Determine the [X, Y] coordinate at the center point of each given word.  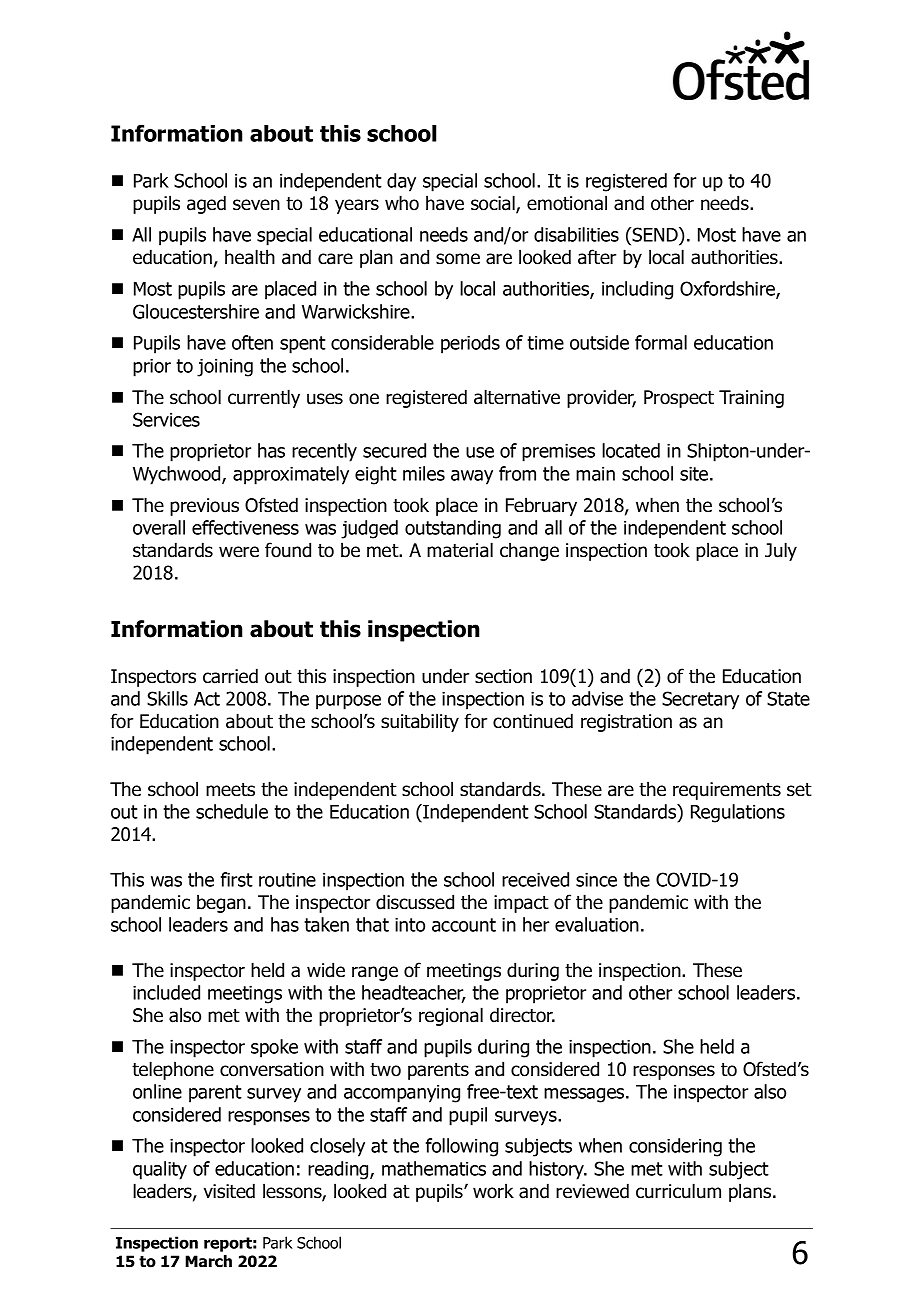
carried [230, 676]
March [208, 1261]
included [166, 992]
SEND [655, 234]
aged [206, 204]
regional [451, 1016]
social [494, 204]
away [472, 477]
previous [204, 507]
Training [751, 399]
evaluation [597, 924]
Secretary [700, 700]
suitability [420, 722]
